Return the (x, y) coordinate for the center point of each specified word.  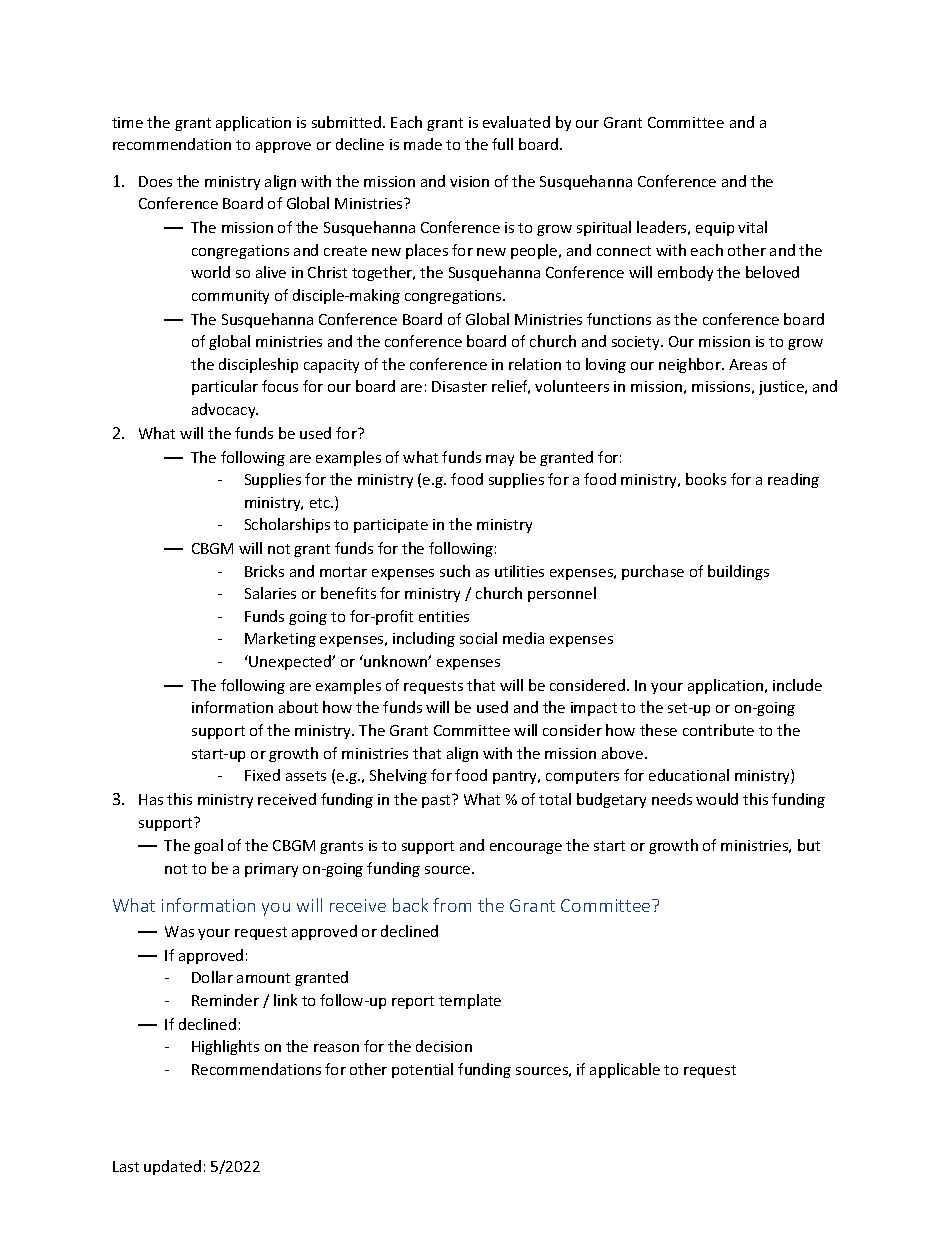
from (452, 905)
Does (155, 181)
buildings (738, 572)
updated (172, 1167)
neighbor (691, 365)
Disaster (459, 386)
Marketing (280, 639)
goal (208, 846)
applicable (625, 1070)
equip (715, 229)
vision (469, 181)
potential (422, 1070)
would (717, 799)
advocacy (225, 410)
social (478, 638)
